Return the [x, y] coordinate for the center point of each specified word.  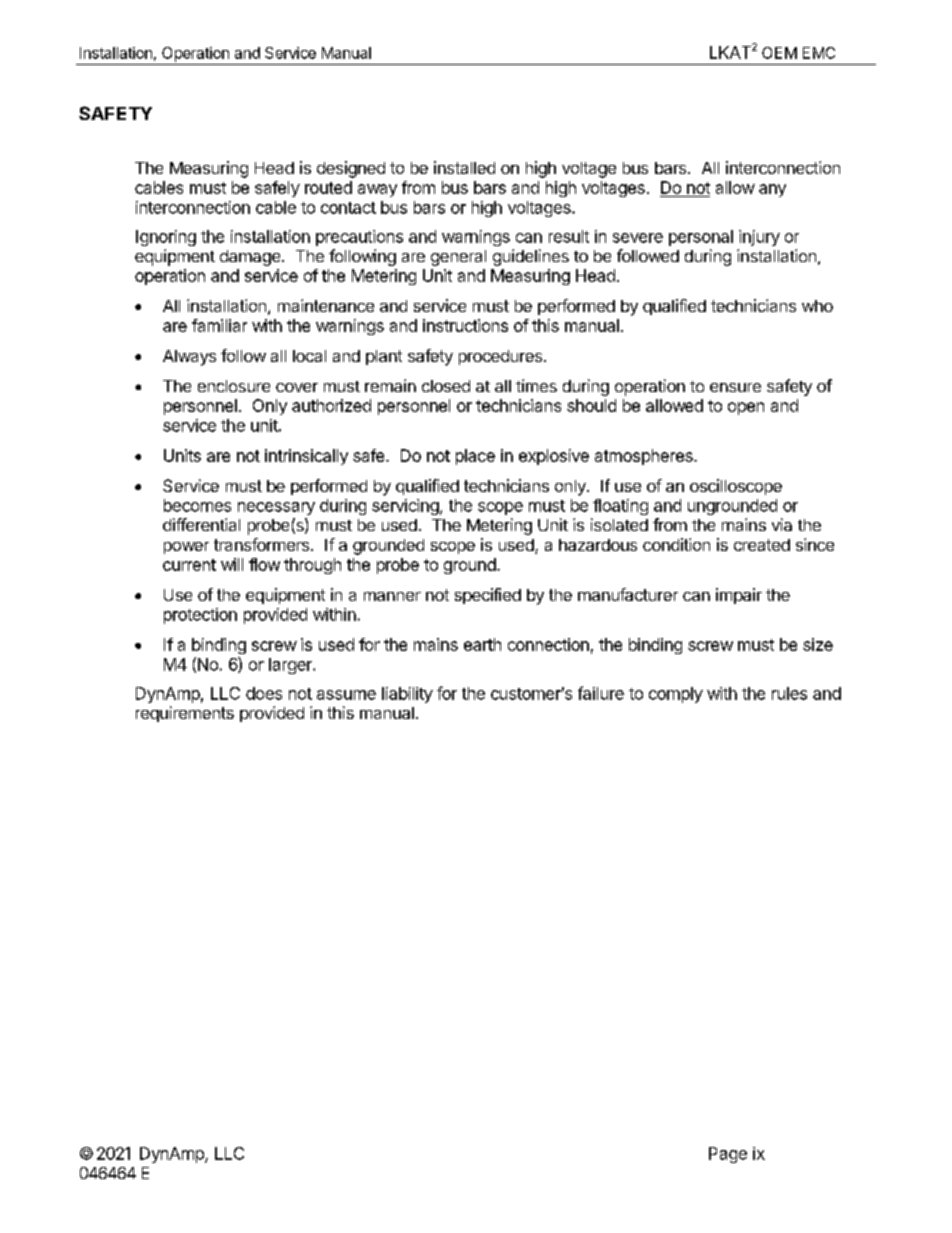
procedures [502, 357]
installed [464, 167]
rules [789, 693]
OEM [779, 53]
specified [488, 596]
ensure [735, 387]
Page [728, 1155]
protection [200, 616]
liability [407, 695]
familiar [219, 325]
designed [351, 169]
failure [601, 693]
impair [739, 596]
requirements [185, 714]
